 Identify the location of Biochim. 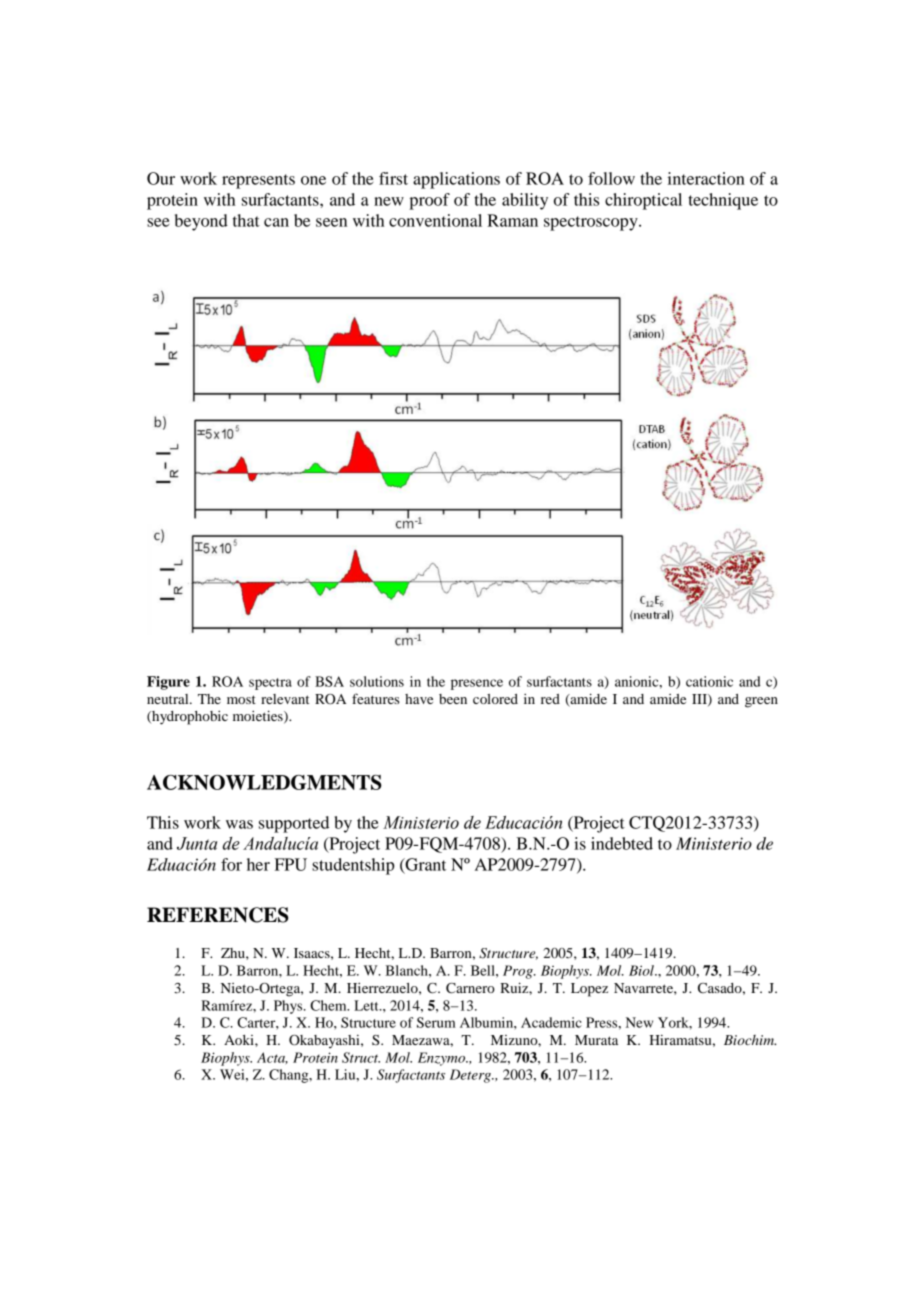
(750, 1040).
